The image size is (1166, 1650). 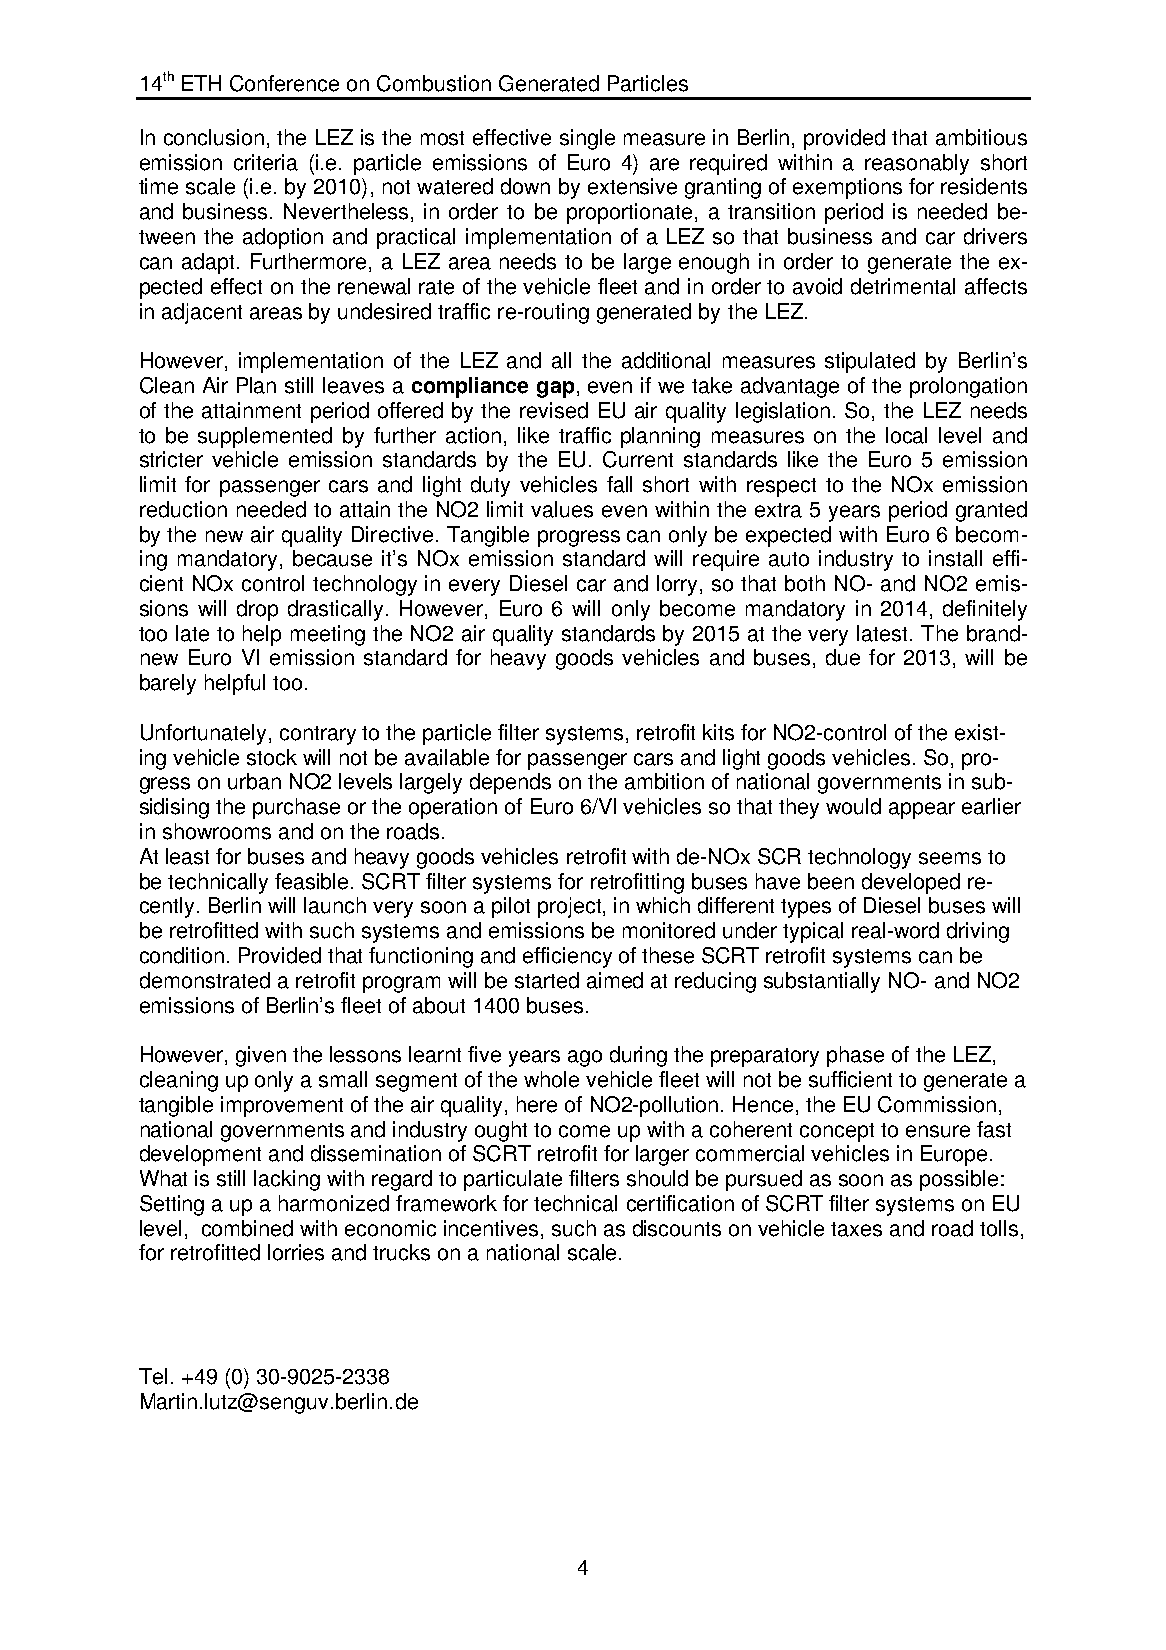 What do you see at coordinates (906, 435) in the screenshot?
I see `local` at bounding box center [906, 435].
